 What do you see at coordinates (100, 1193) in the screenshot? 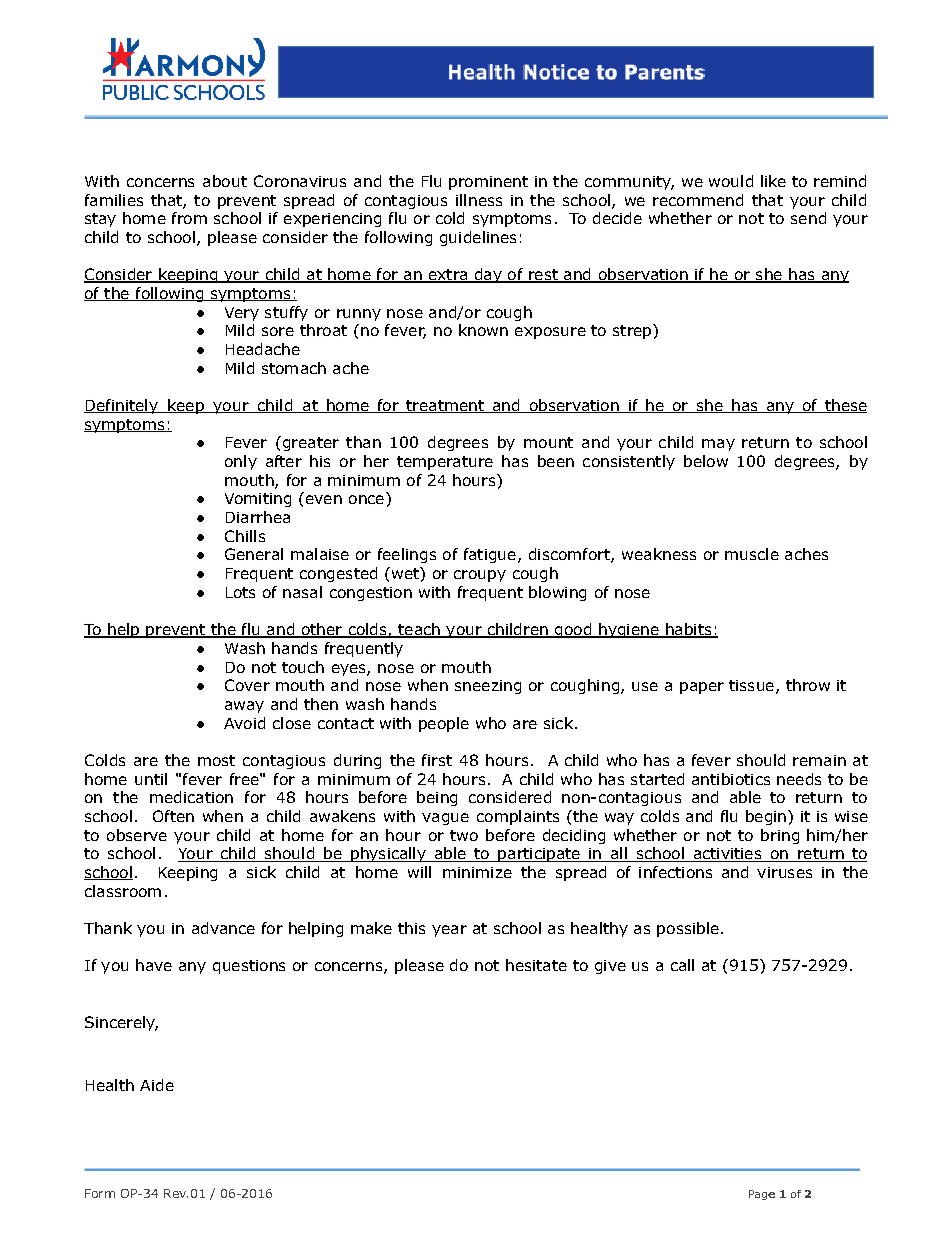
I see `Form` at bounding box center [100, 1193].
